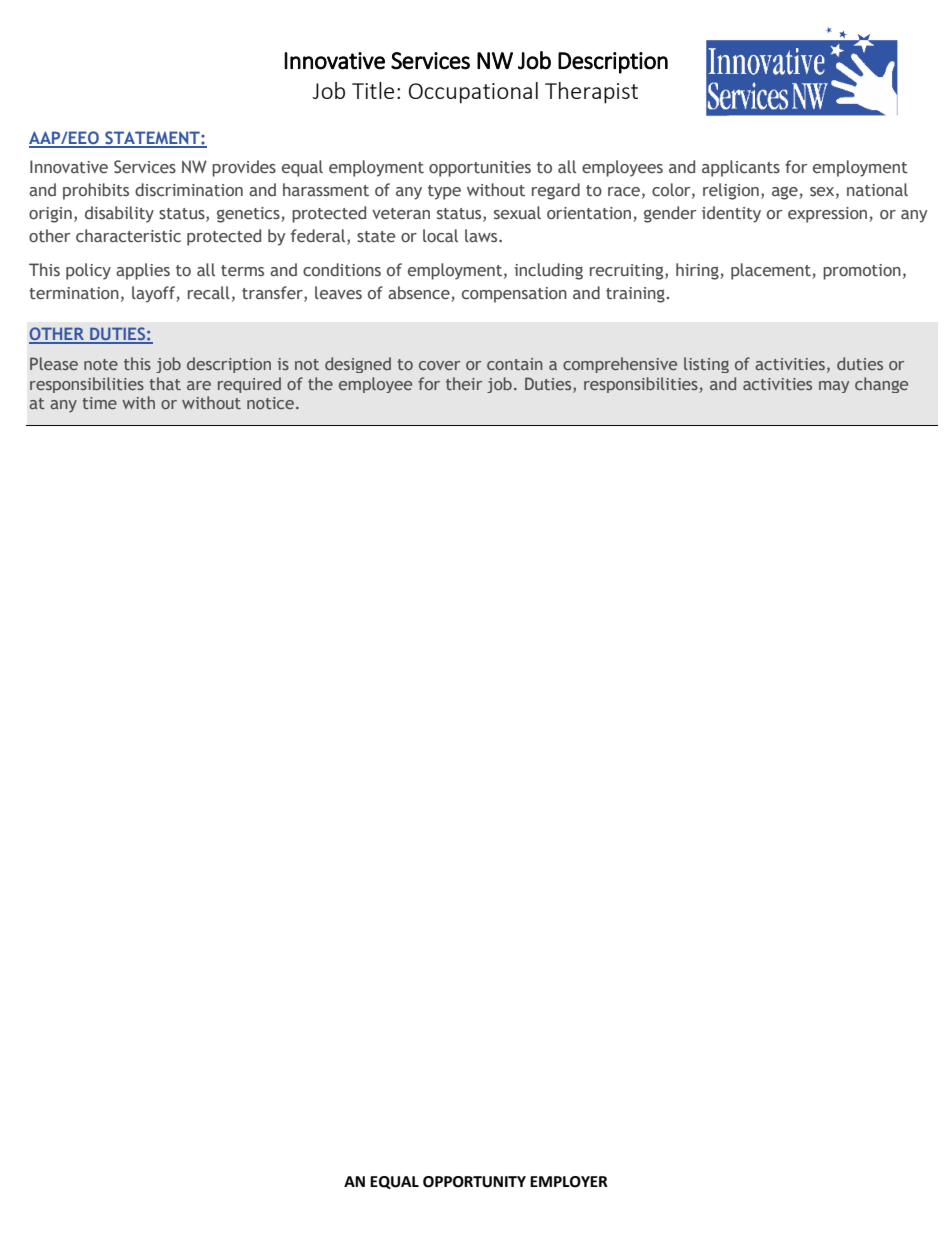 The image size is (952, 1233). Describe the element at coordinates (99, 403) in the screenshot. I see `time` at that location.
